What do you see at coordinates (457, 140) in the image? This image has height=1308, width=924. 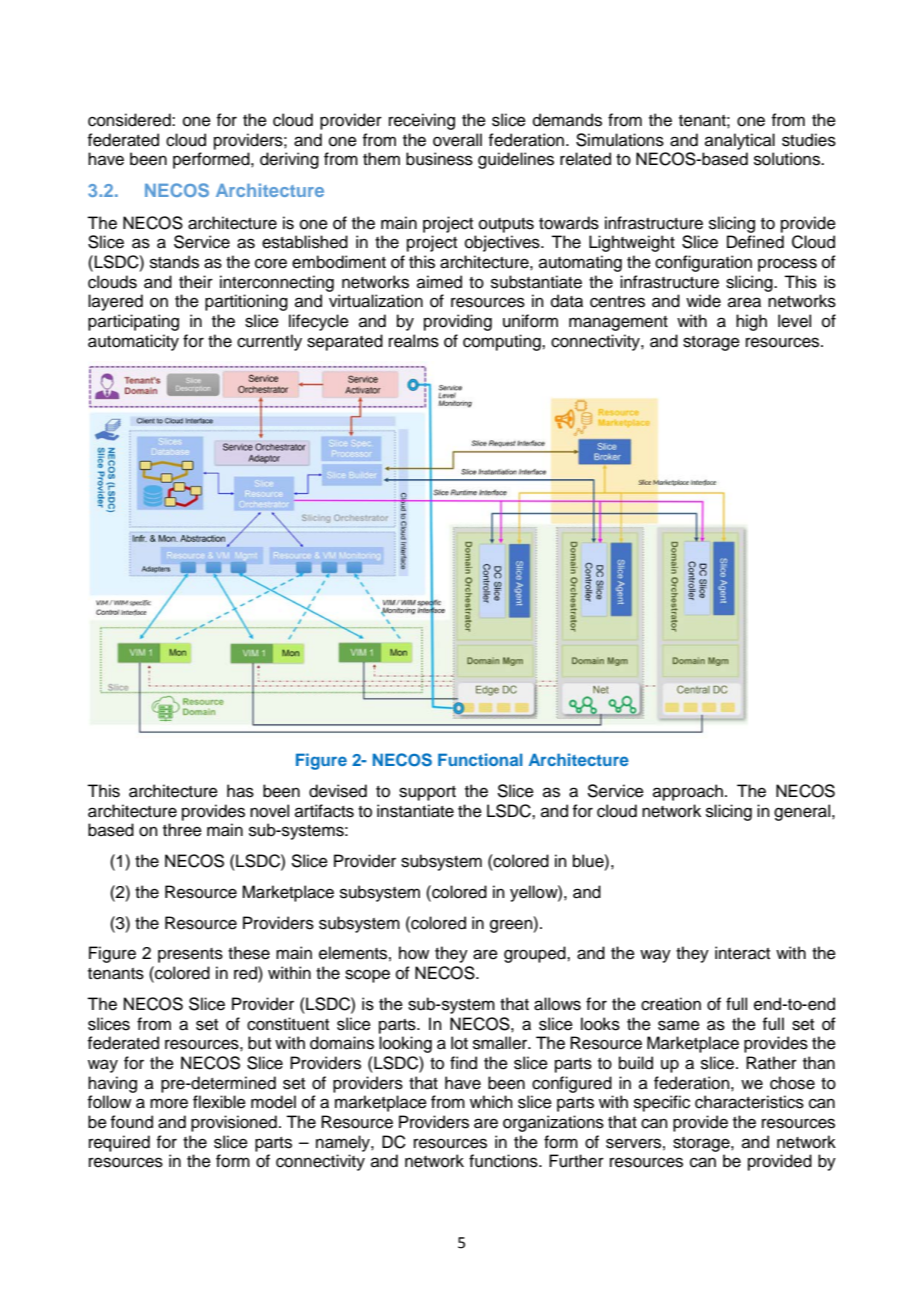 I see `overall` at bounding box center [457, 140].
